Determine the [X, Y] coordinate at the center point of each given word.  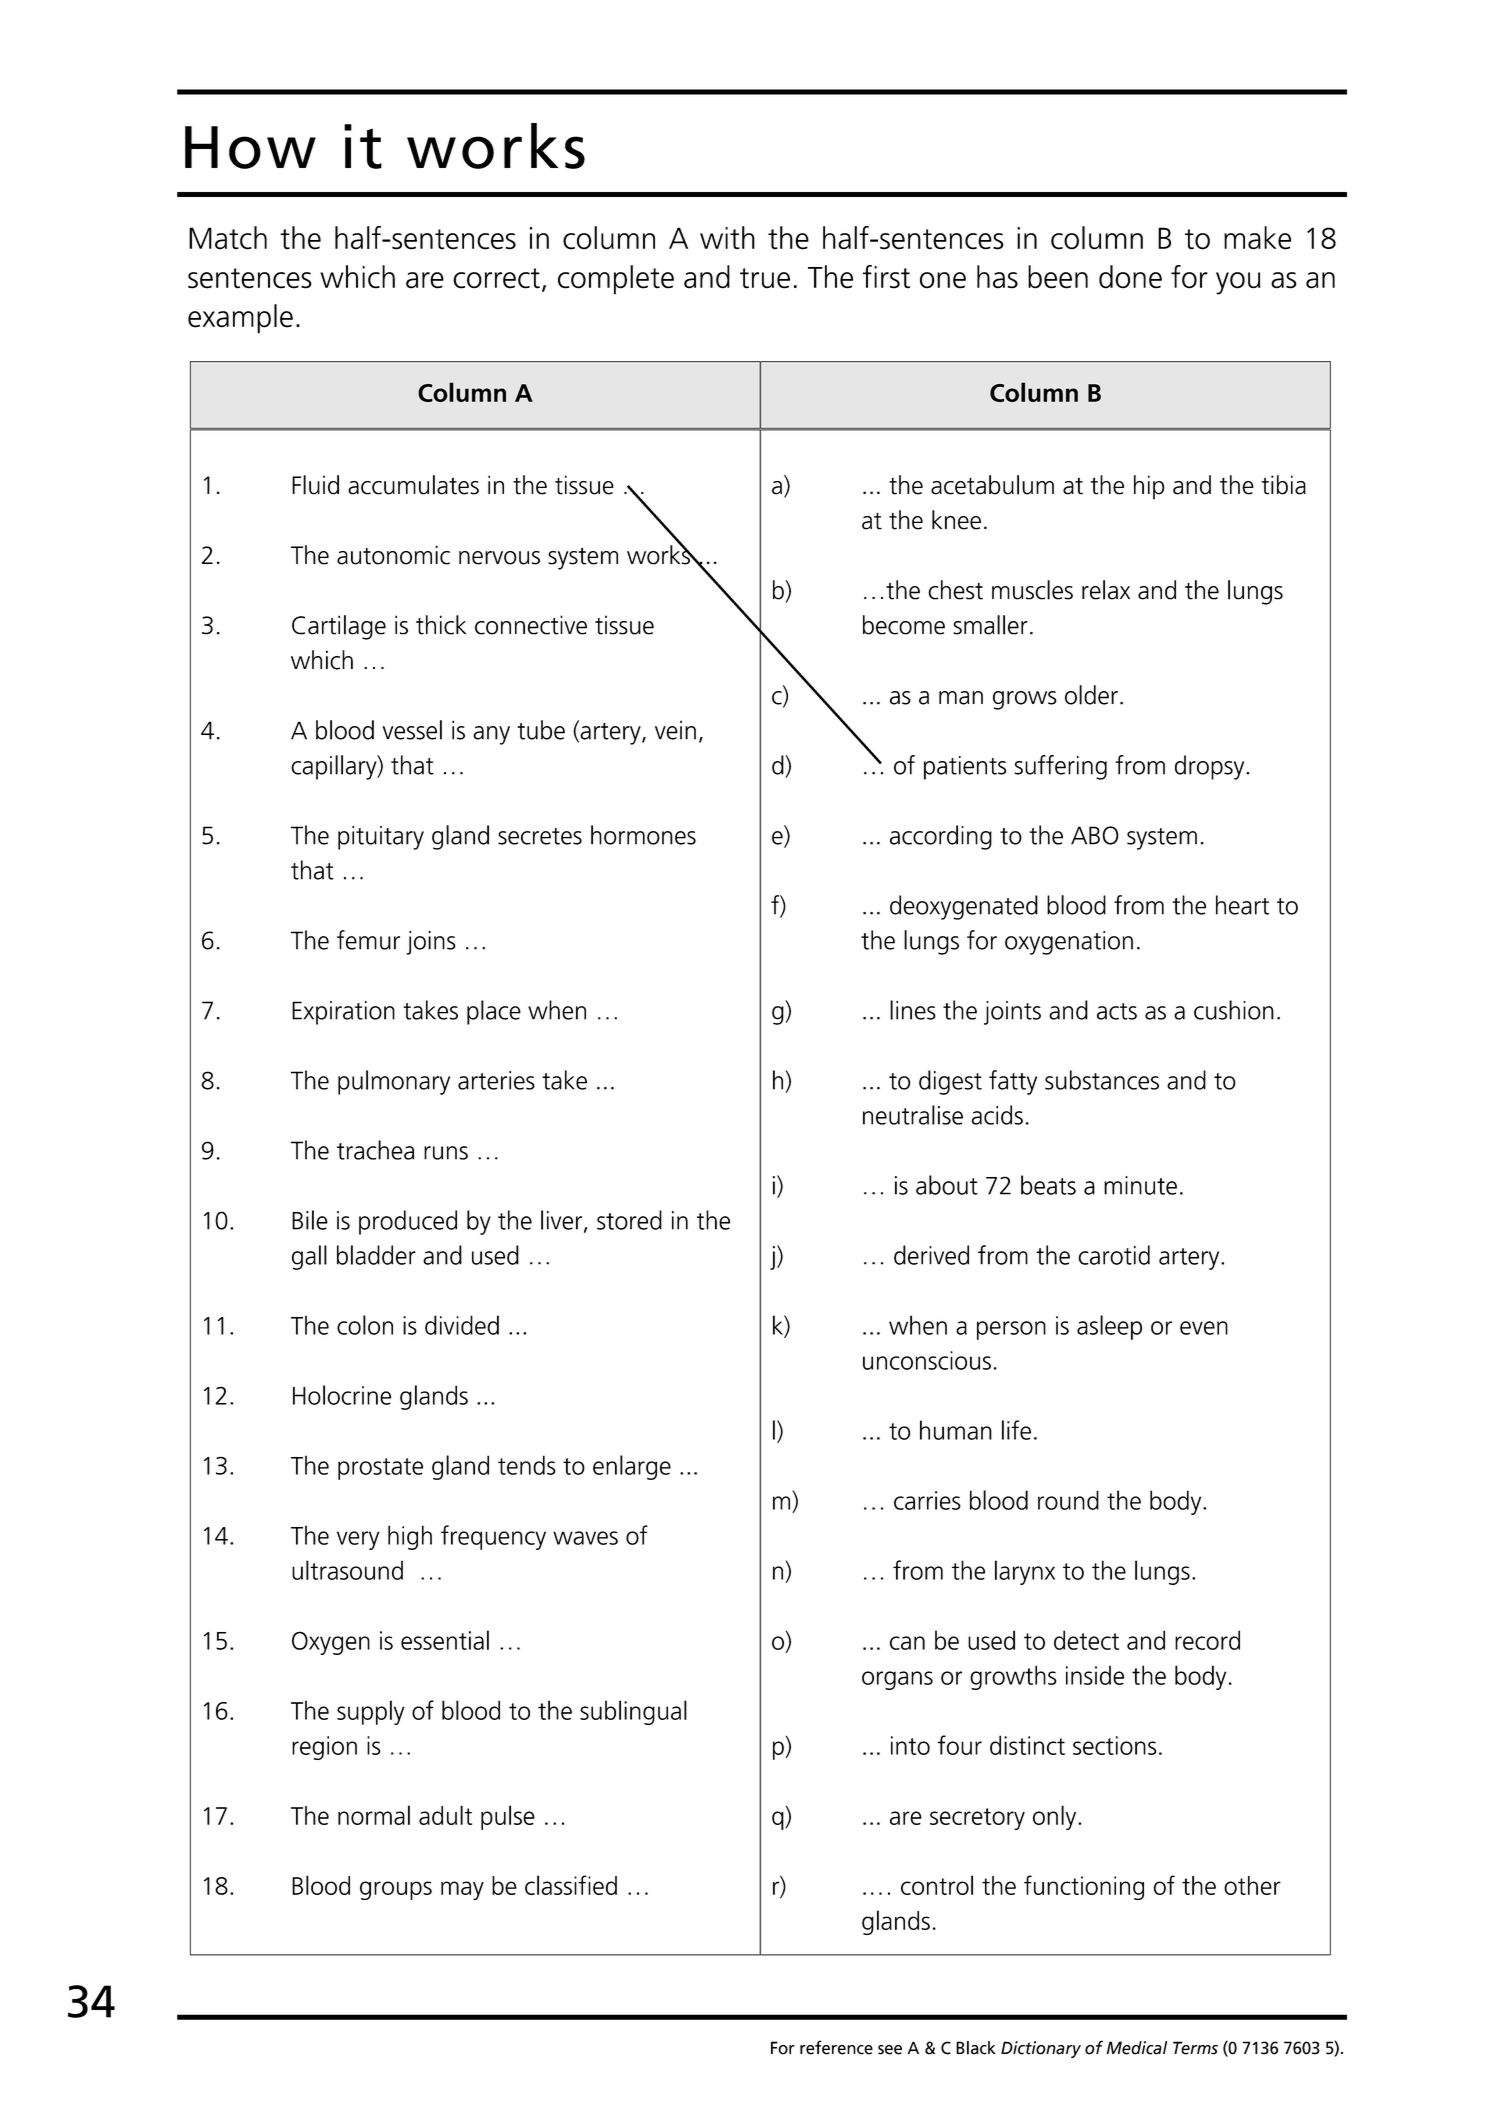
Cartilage [339, 627]
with [727, 238]
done [1130, 277]
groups [396, 1890]
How [250, 147]
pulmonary [394, 1082]
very [358, 1540]
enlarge [632, 1467]
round [1068, 1500]
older [1091, 695]
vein [675, 730]
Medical [1137, 2048]
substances [1102, 1080]
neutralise [913, 1115]
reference [836, 2047]
